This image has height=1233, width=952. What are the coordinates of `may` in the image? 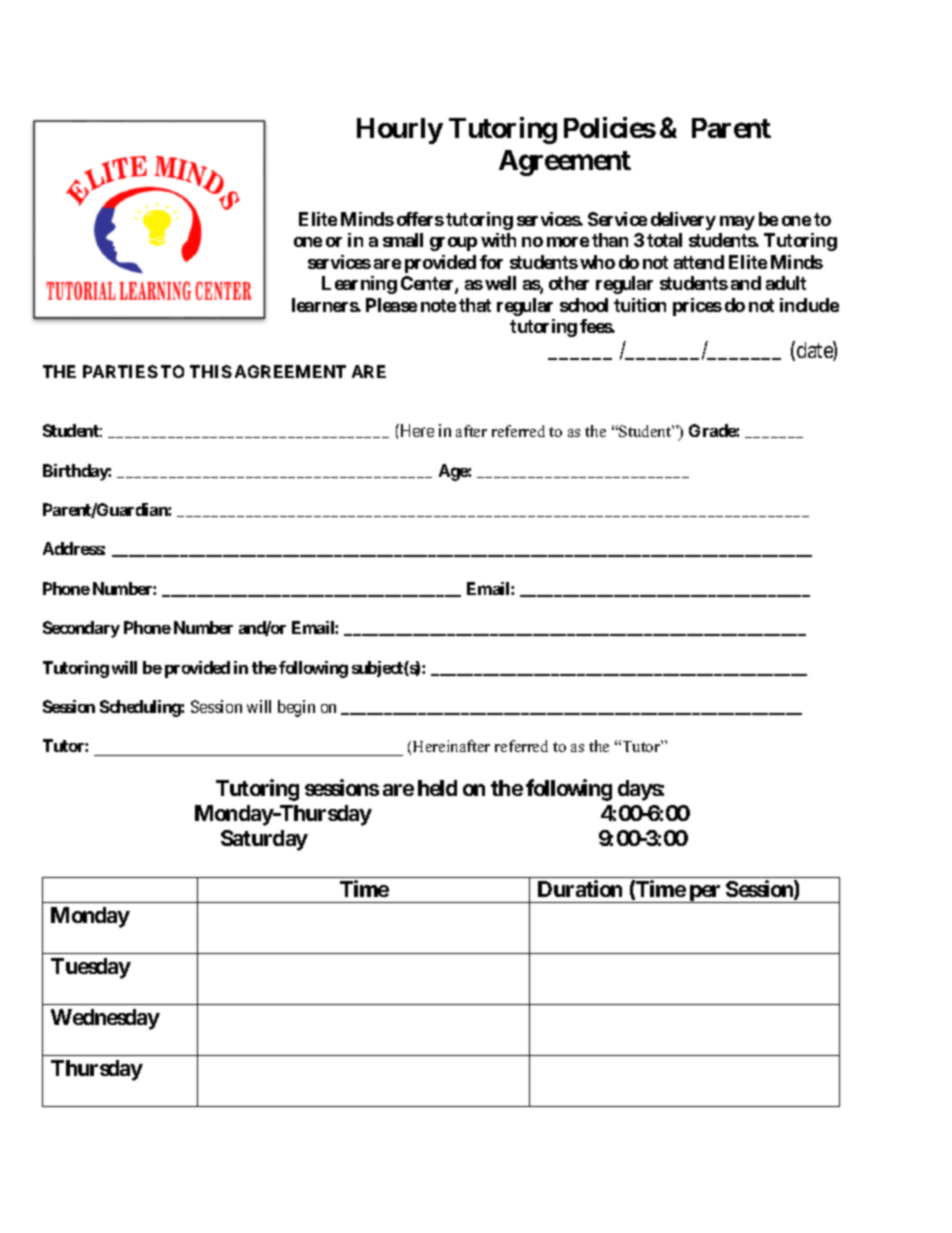 It's located at (737, 223).
